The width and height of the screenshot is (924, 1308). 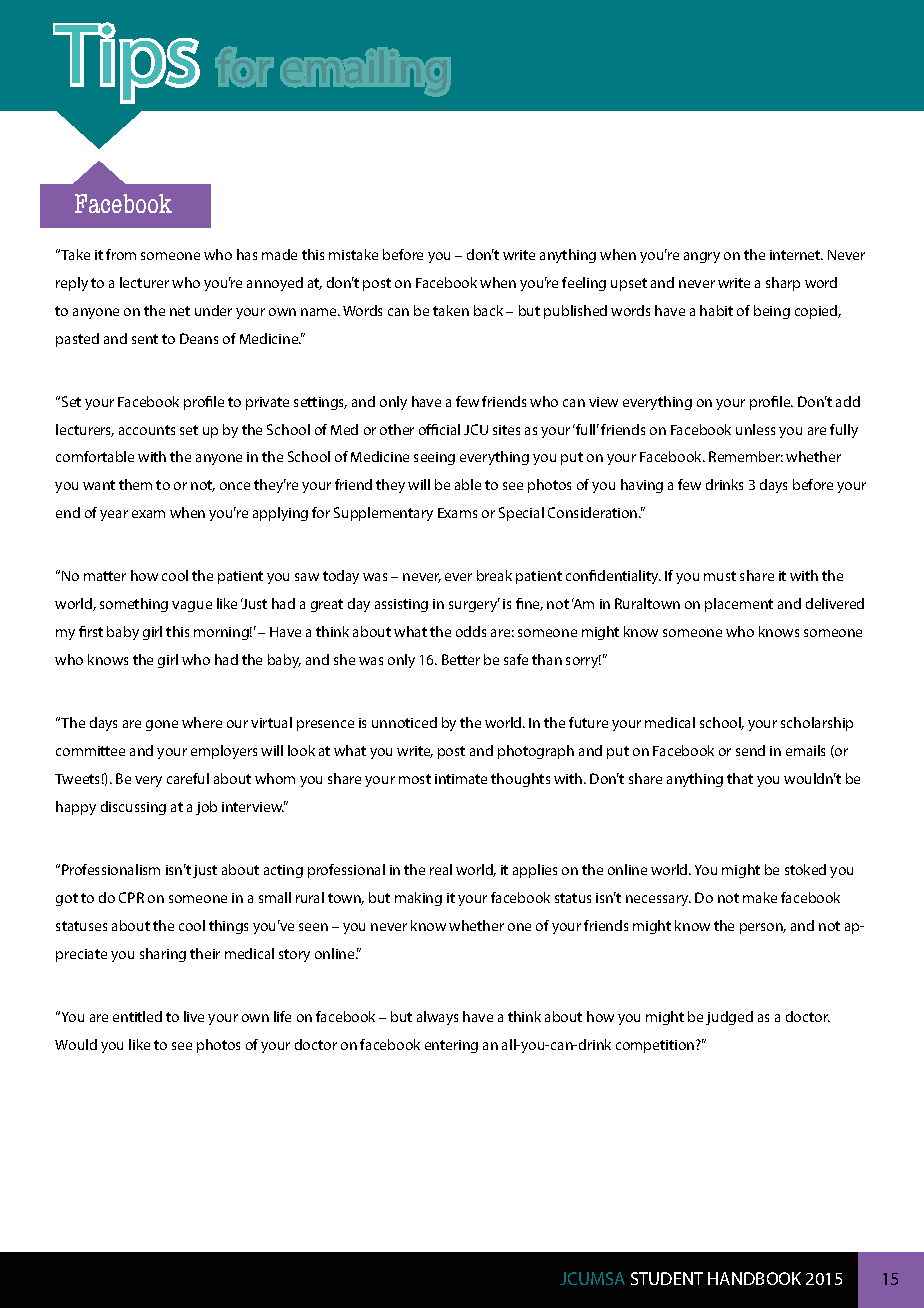 What do you see at coordinates (282, 1016) in the screenshot?
I see `life` at bounding box center [282, 1016].
